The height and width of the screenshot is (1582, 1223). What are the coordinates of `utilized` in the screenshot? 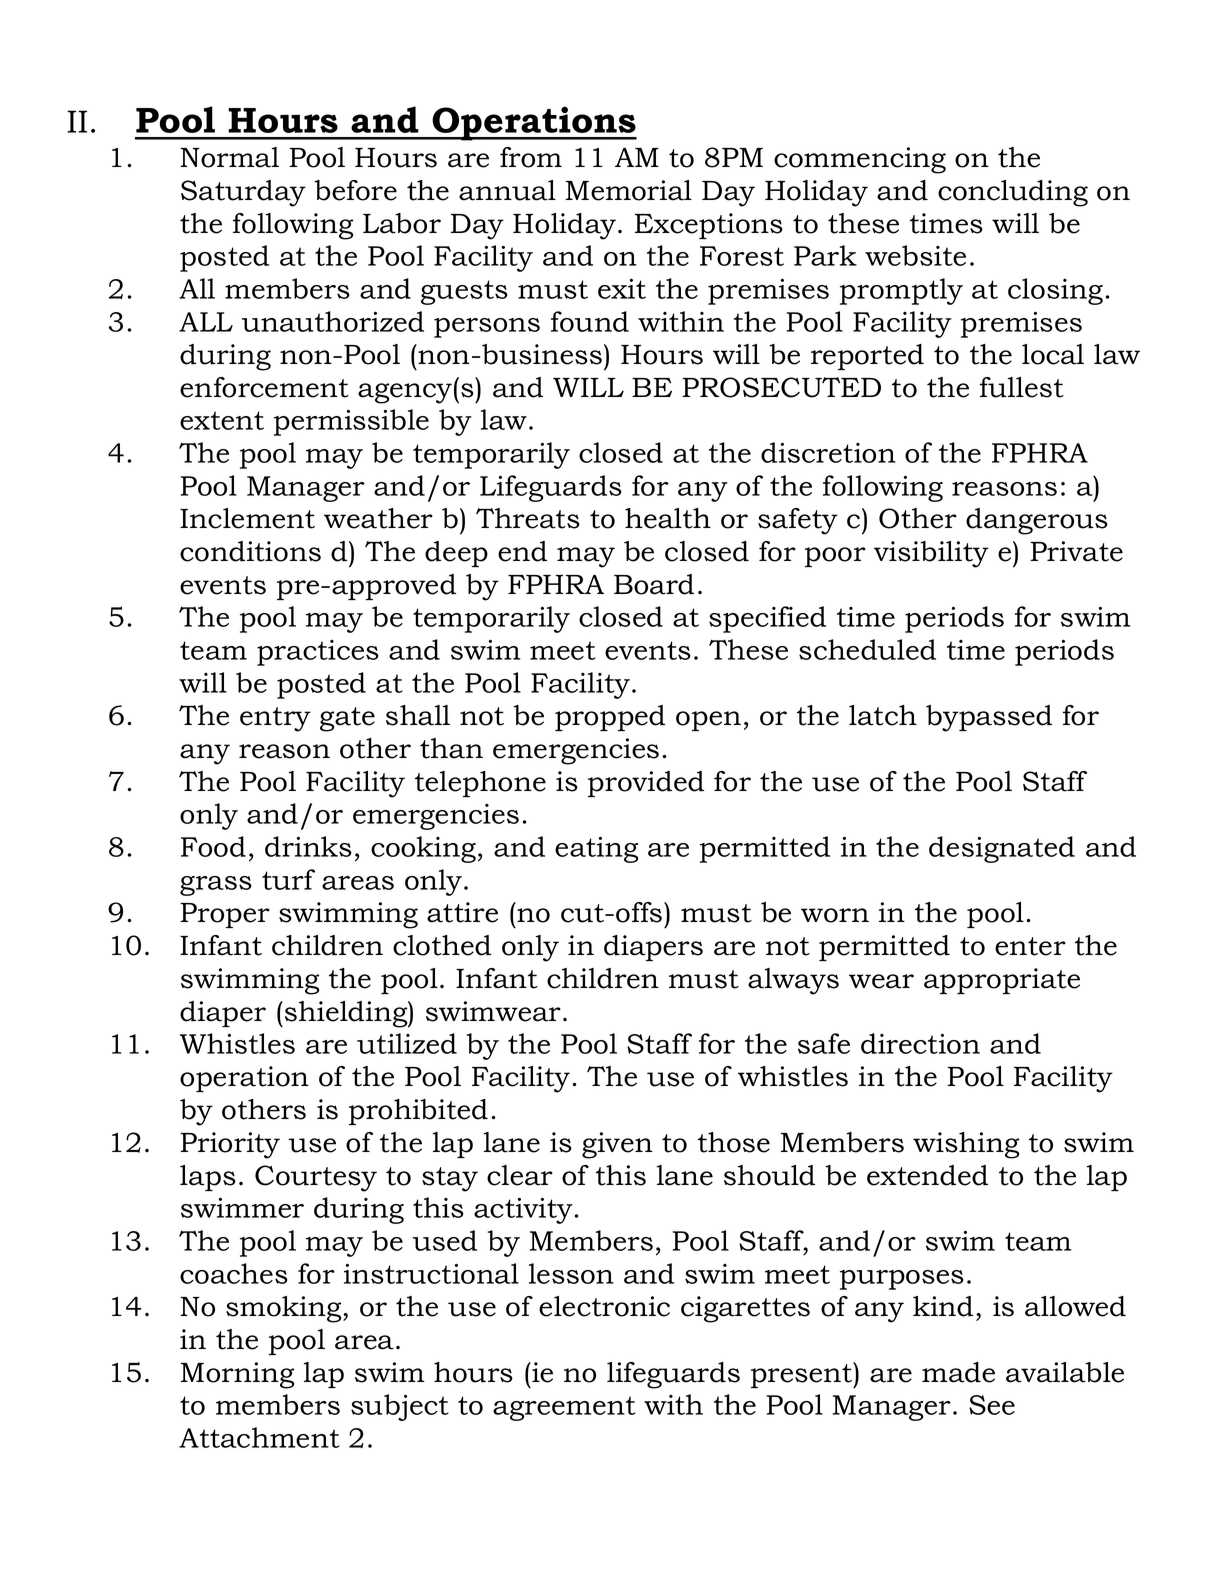 It's located at (407, 1043).
